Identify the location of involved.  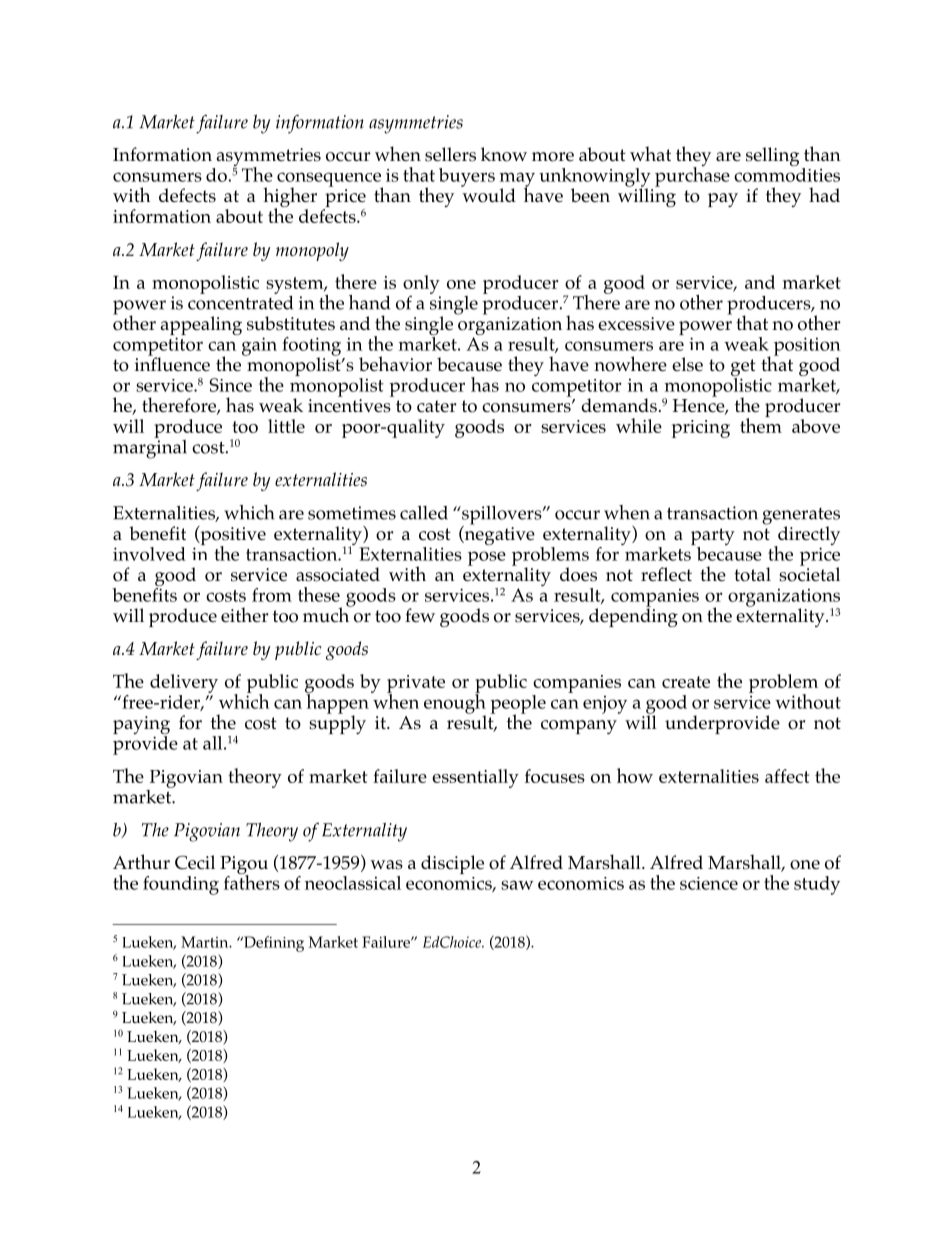
(149, 554).
